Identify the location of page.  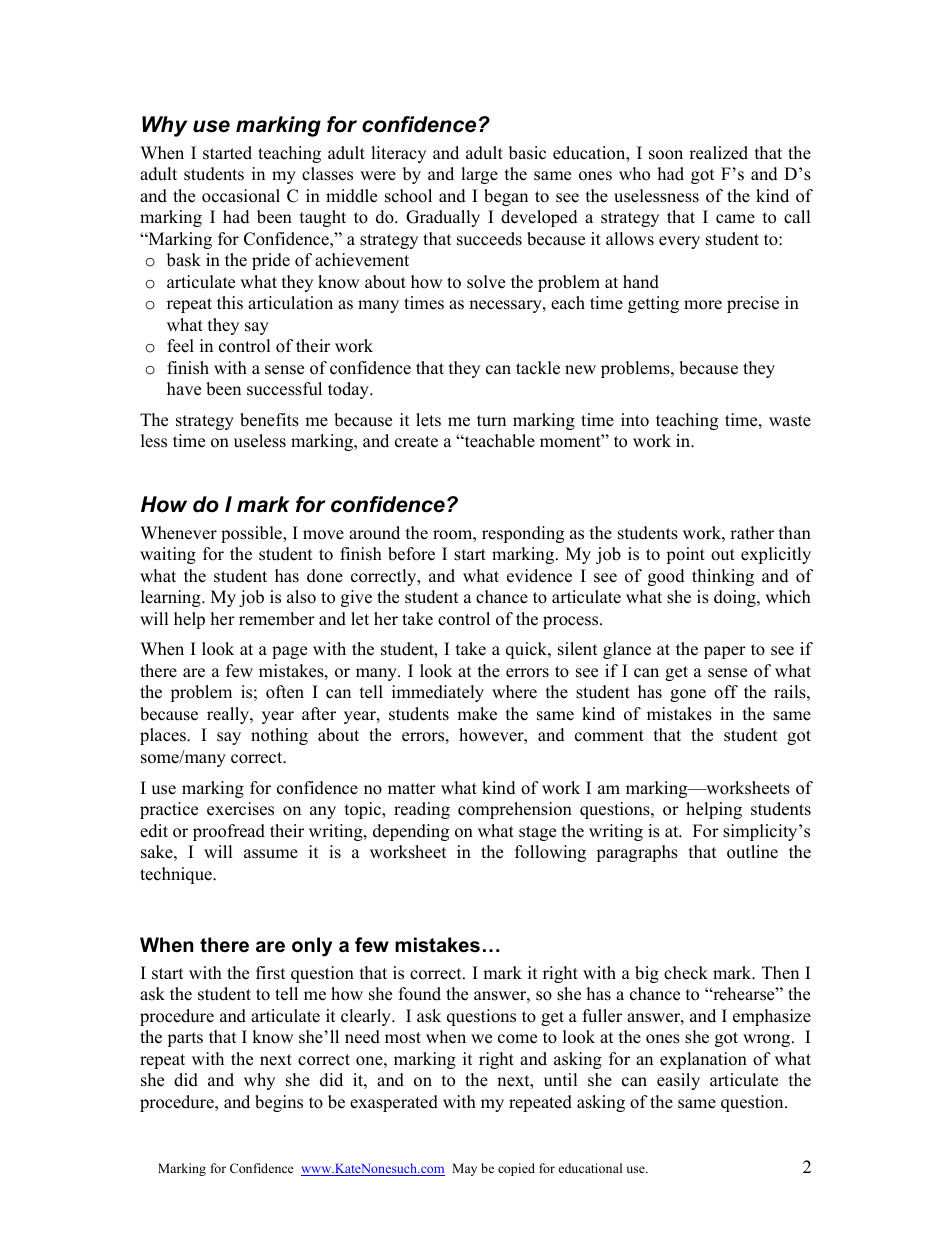
(289, 652).
